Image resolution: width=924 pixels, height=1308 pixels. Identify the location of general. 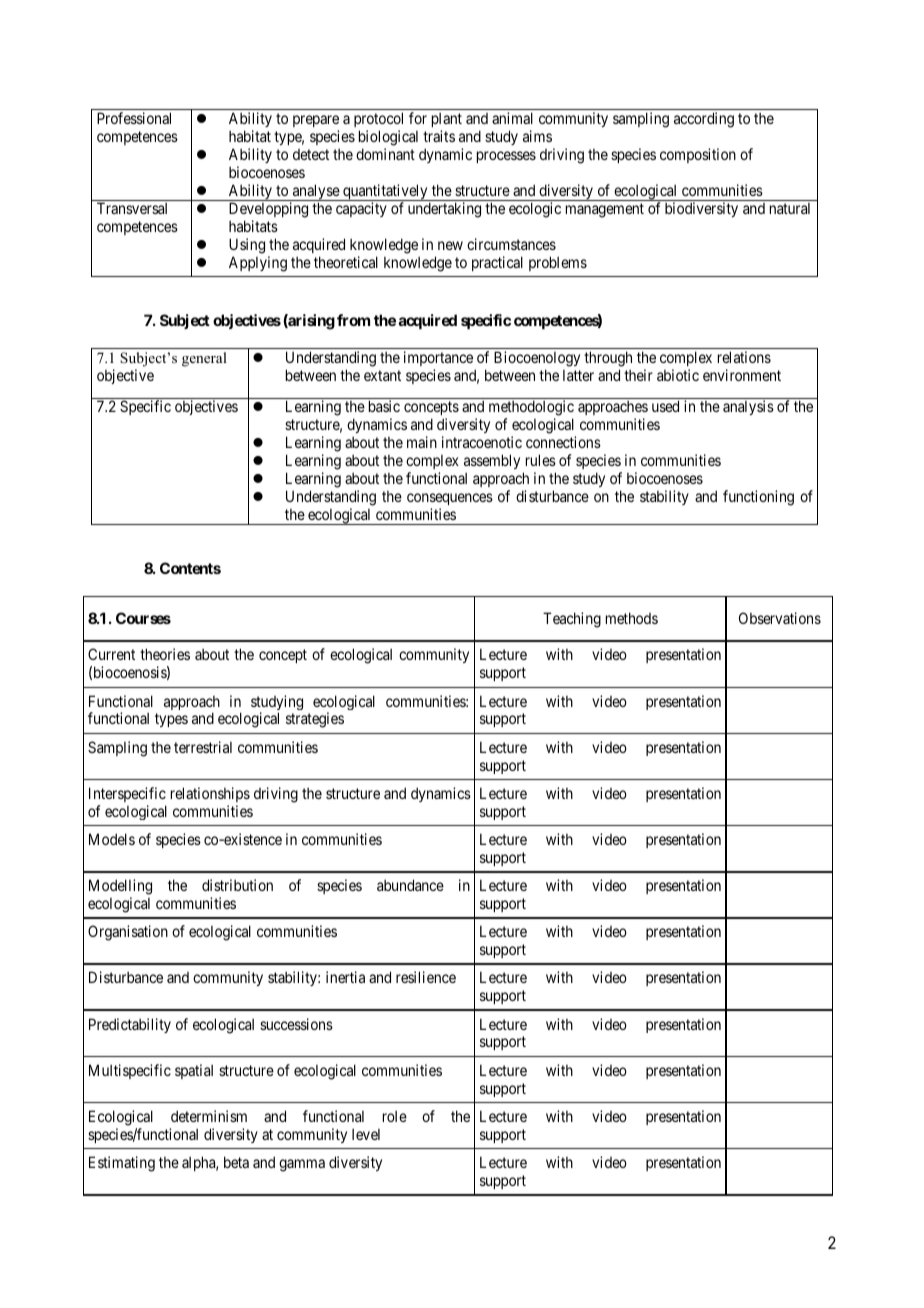
(204, 359).
